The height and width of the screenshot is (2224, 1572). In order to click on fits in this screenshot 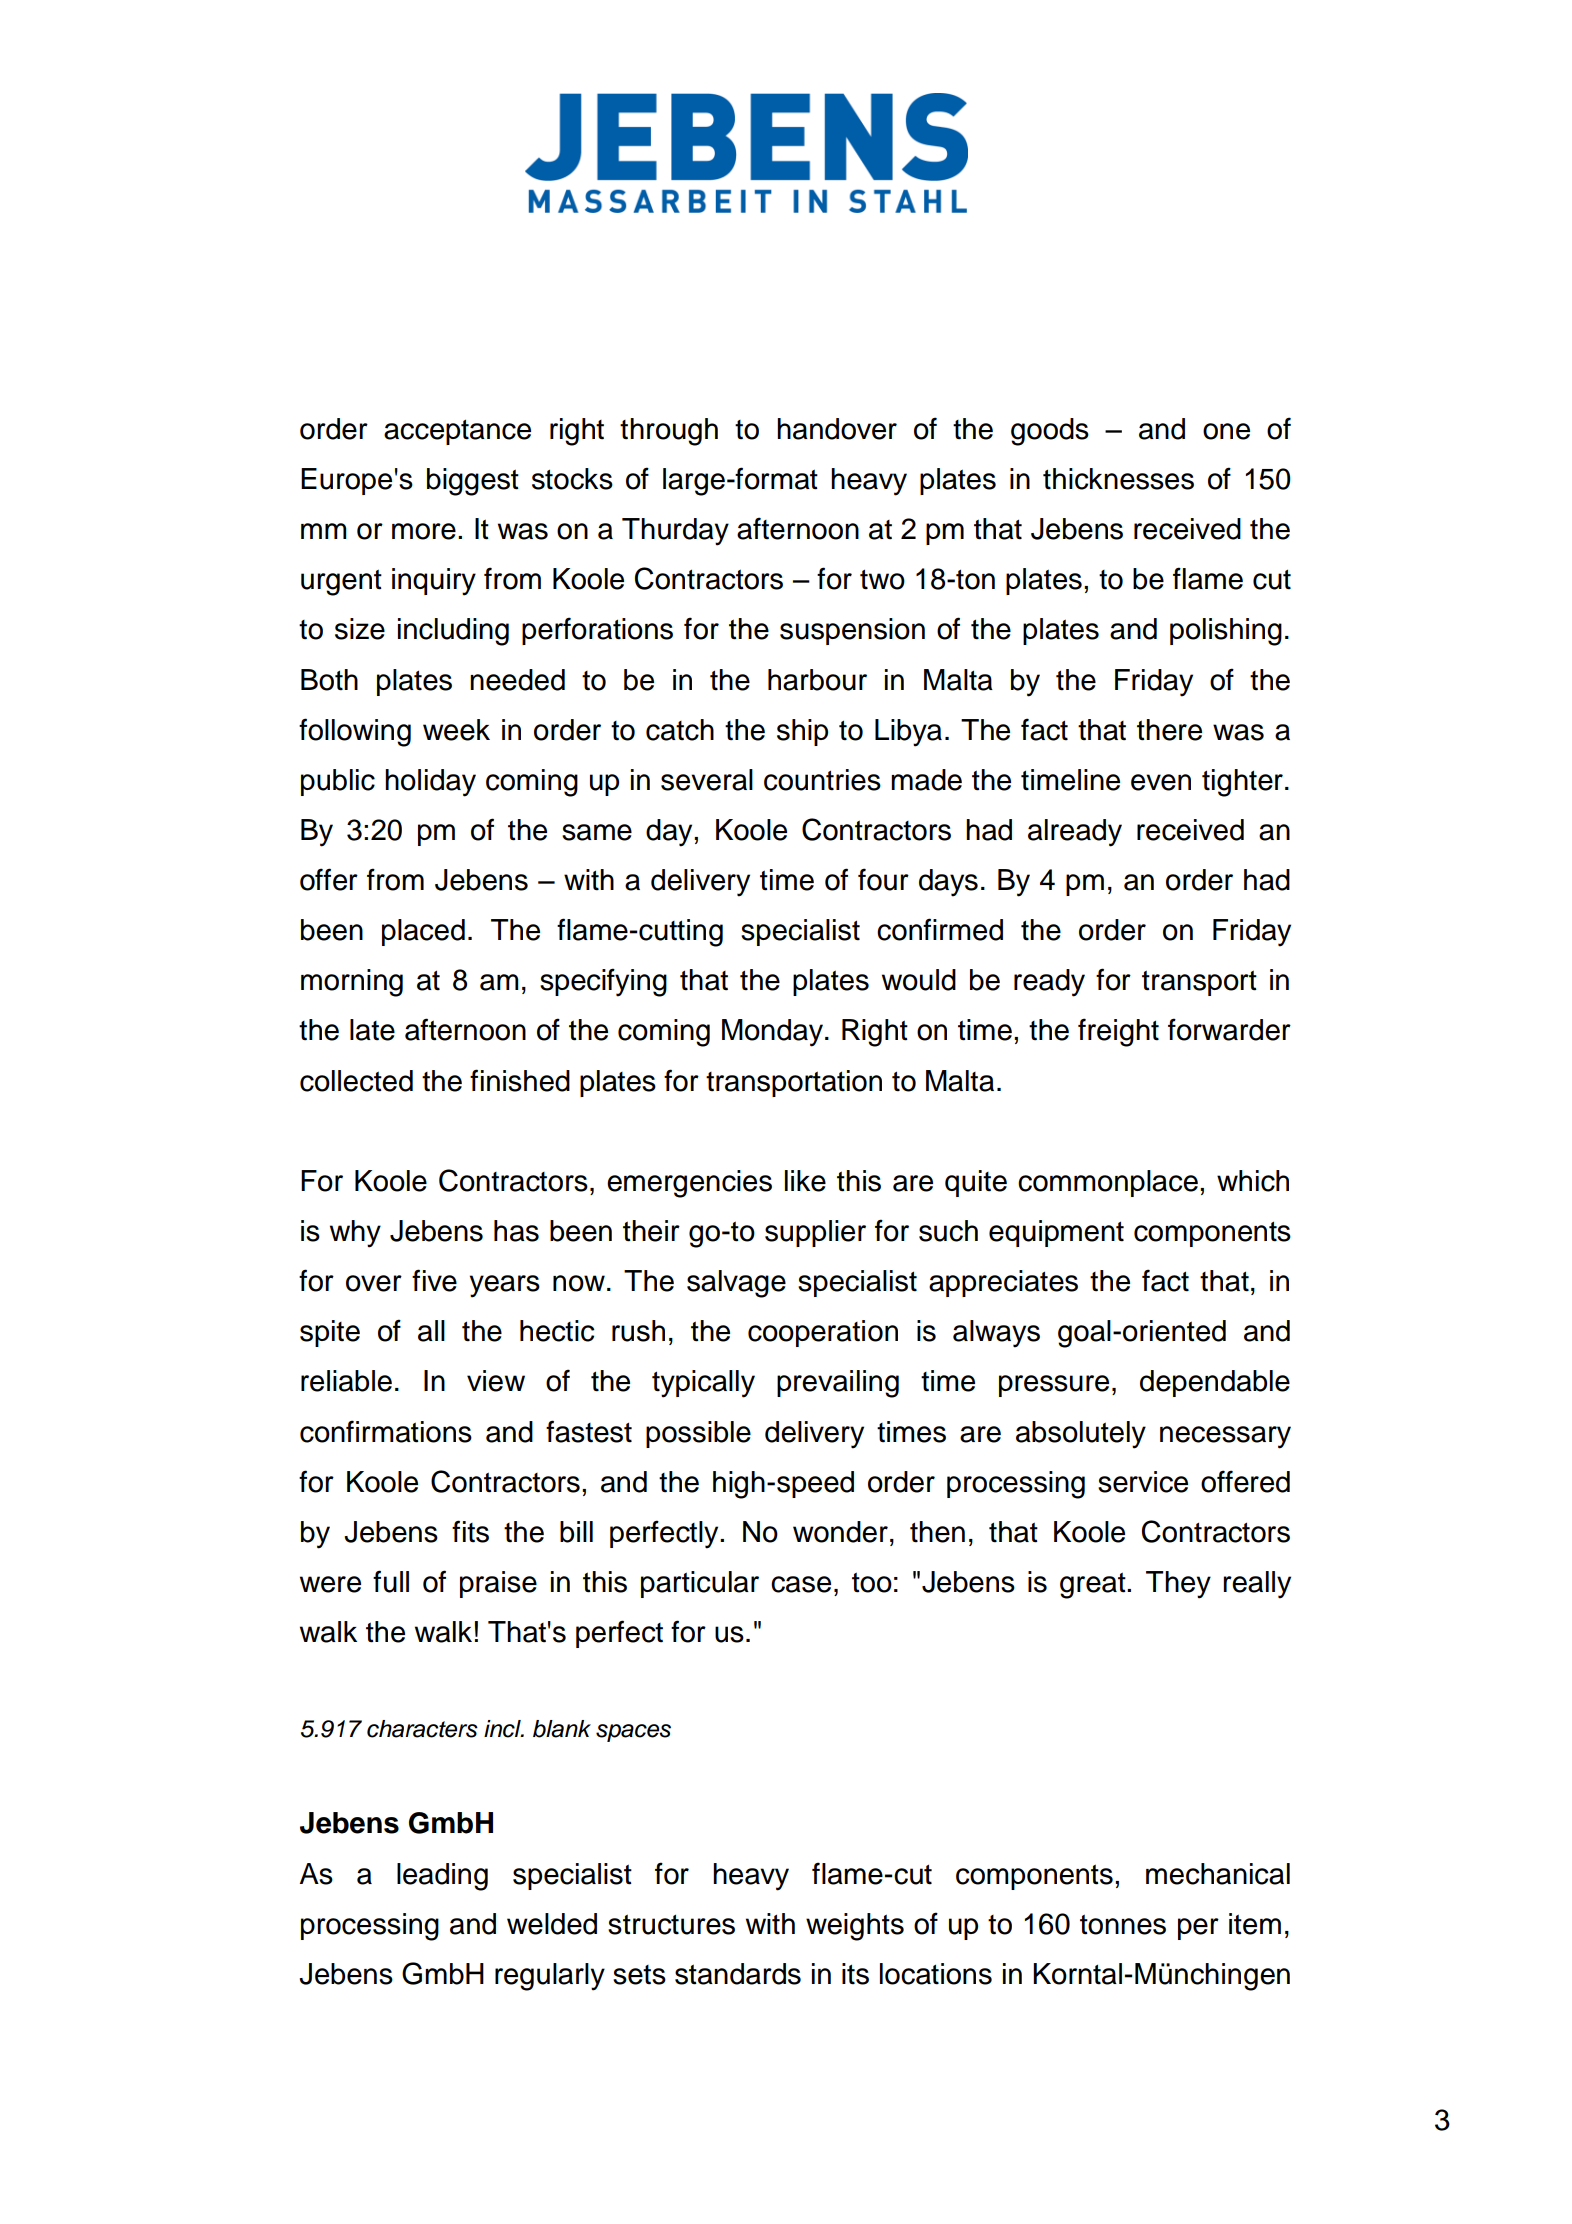, I will do `click(470, 1531)`.
